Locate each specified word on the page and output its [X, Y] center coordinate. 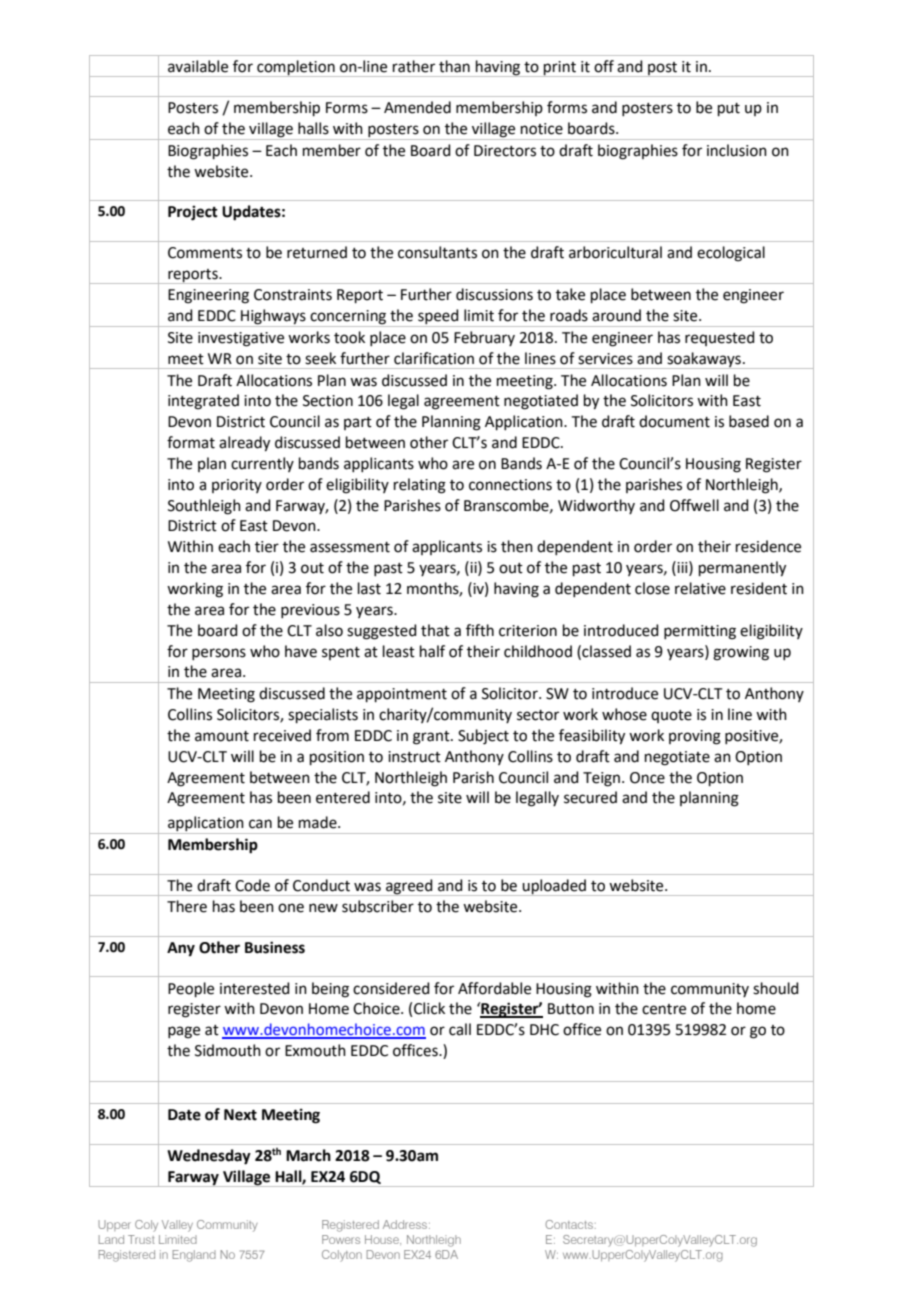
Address [406, 1224]
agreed [409, 887]
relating [420, 486]
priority [237, 486]
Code [252, 885]
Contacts [569, 1224]
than [454, 66]
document [674, 421]
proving [695, 737]
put [729, 109]
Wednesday [209, 1157]
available [198, 66]
